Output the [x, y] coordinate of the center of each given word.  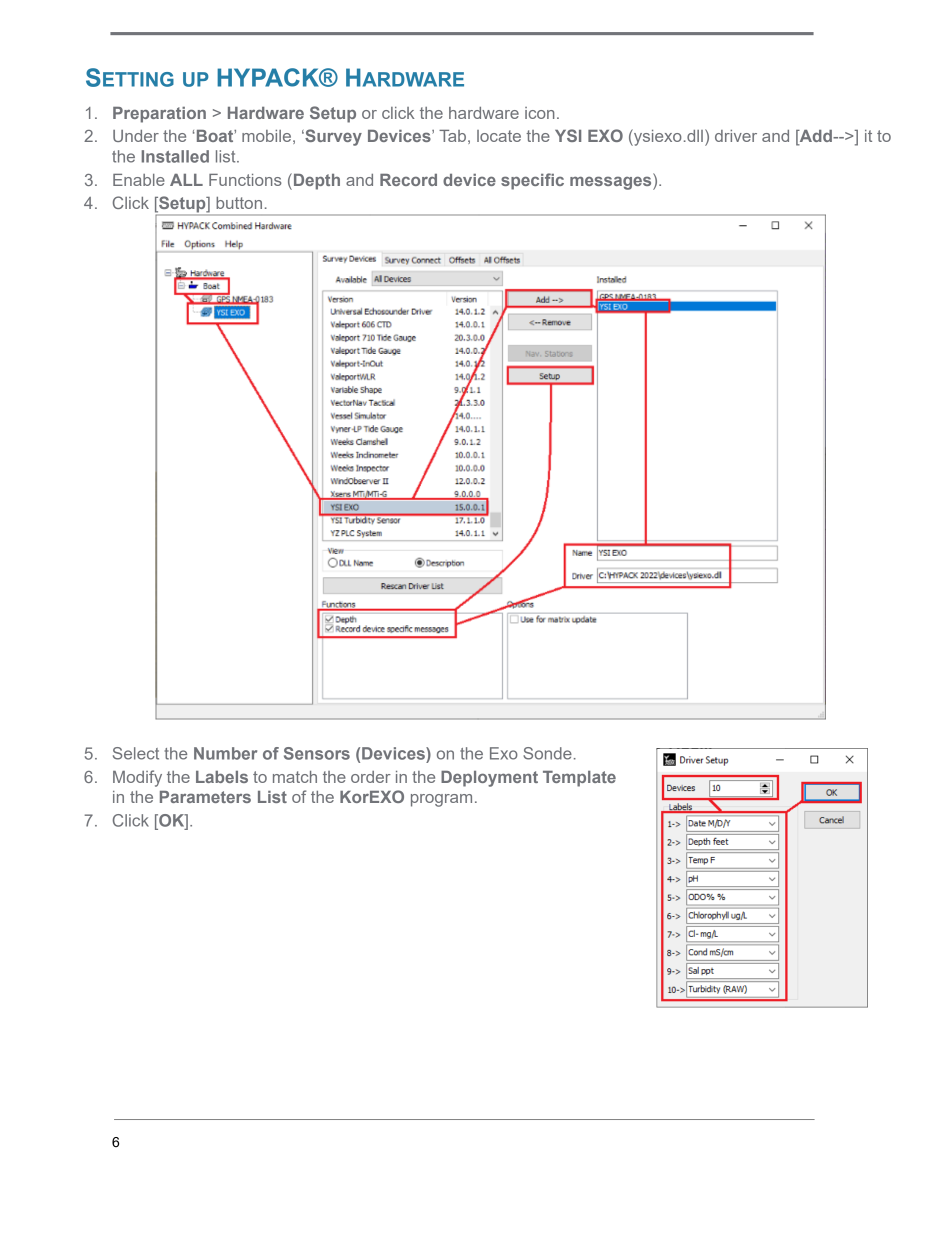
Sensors [317, 753]
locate [499, 136]
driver [736, 136]
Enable [139, 180]
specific [532, 181]
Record [408, 180]
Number [225, 753]
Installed [175, 156]
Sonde [547, 753]
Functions [245, 180]
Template [579, 779]
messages [612, 182]
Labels [222, 777]
